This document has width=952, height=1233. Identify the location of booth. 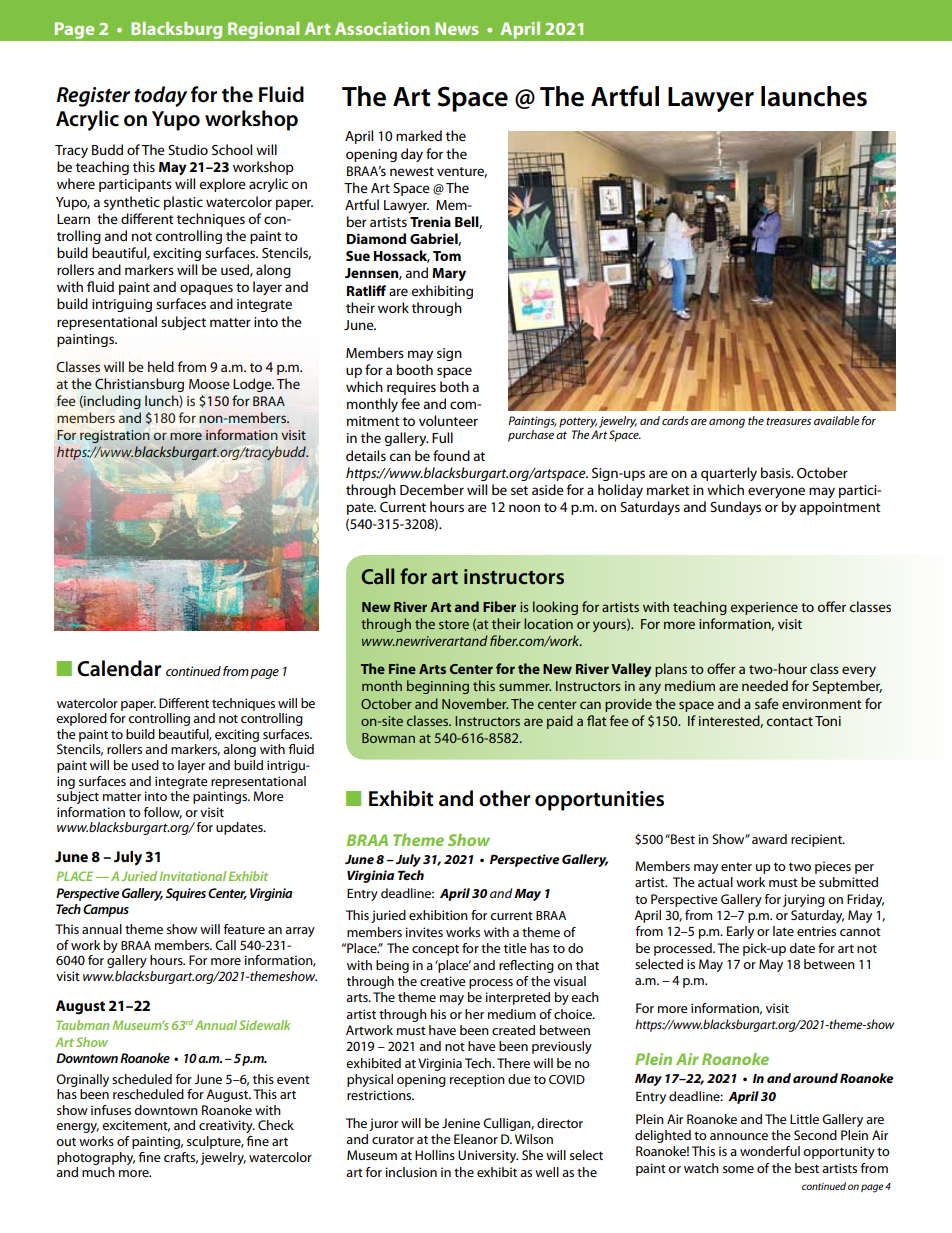
(415, 369).
